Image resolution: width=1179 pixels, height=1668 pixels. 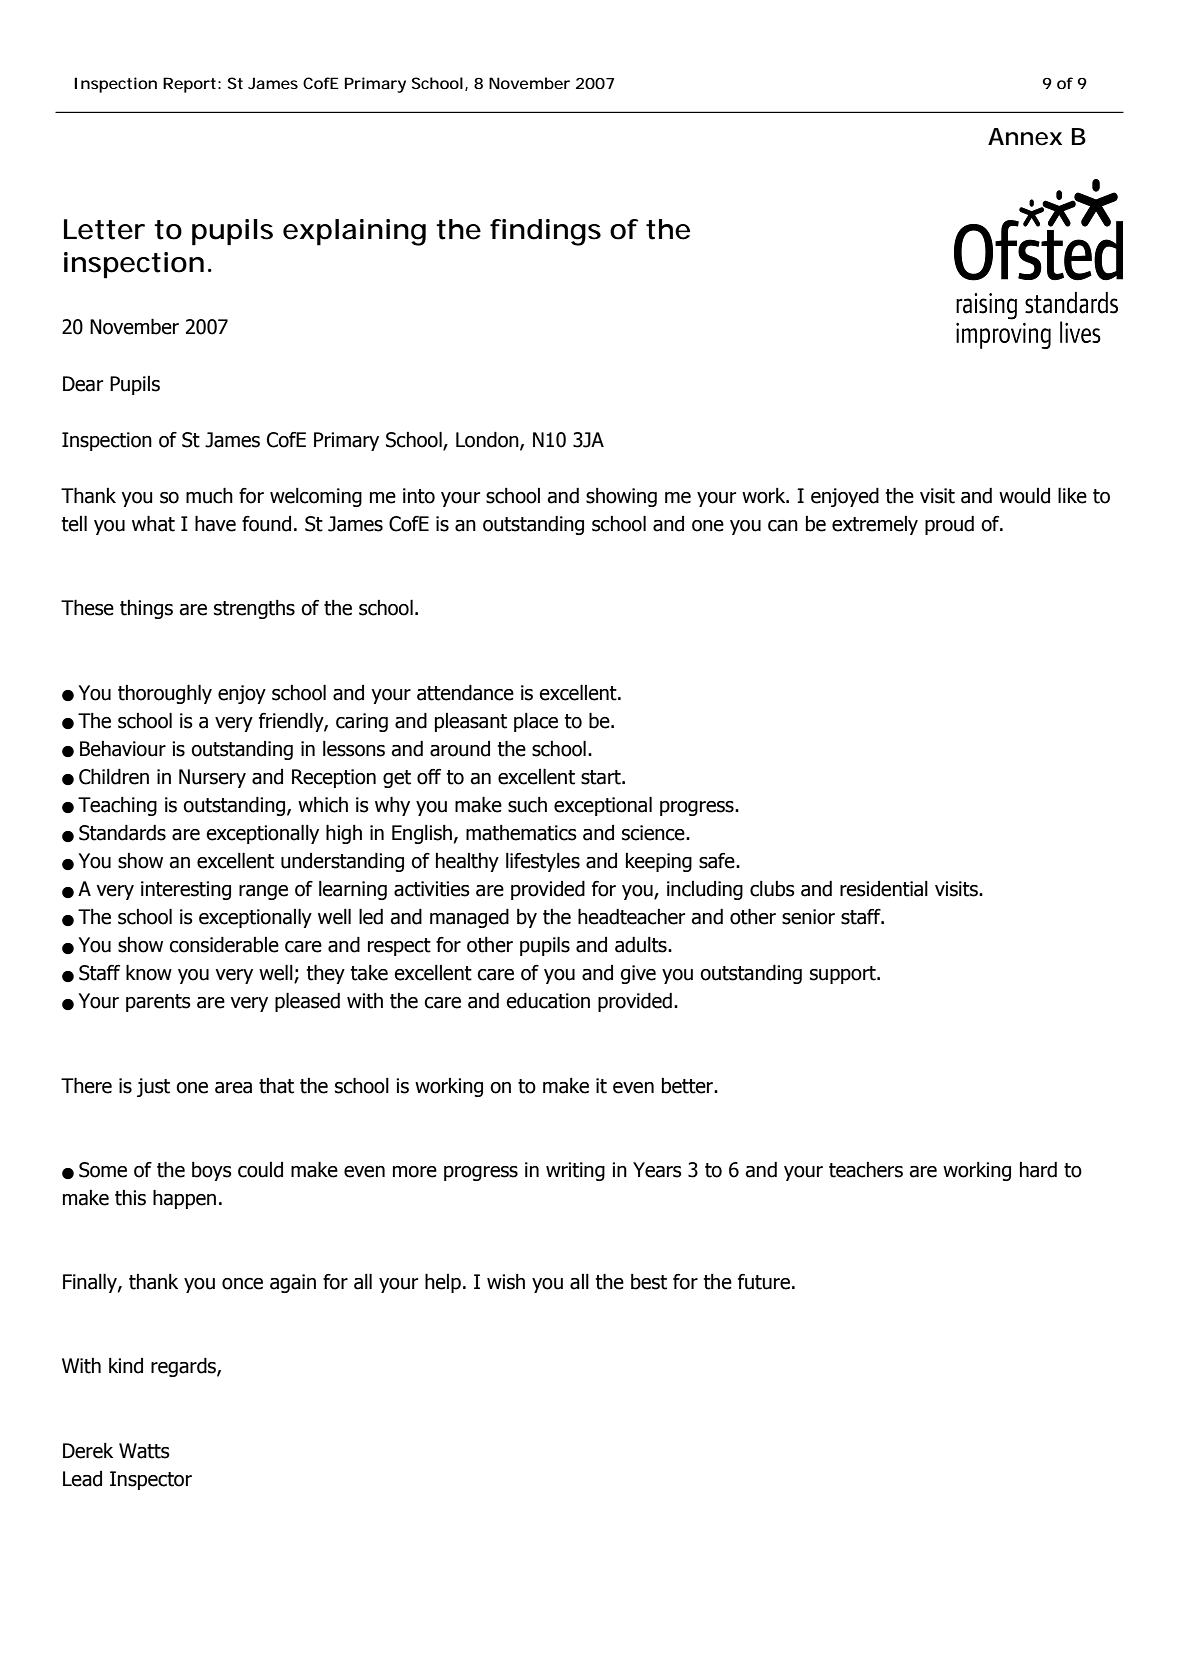 I want to click on area, so click(x=233, y=1088).
